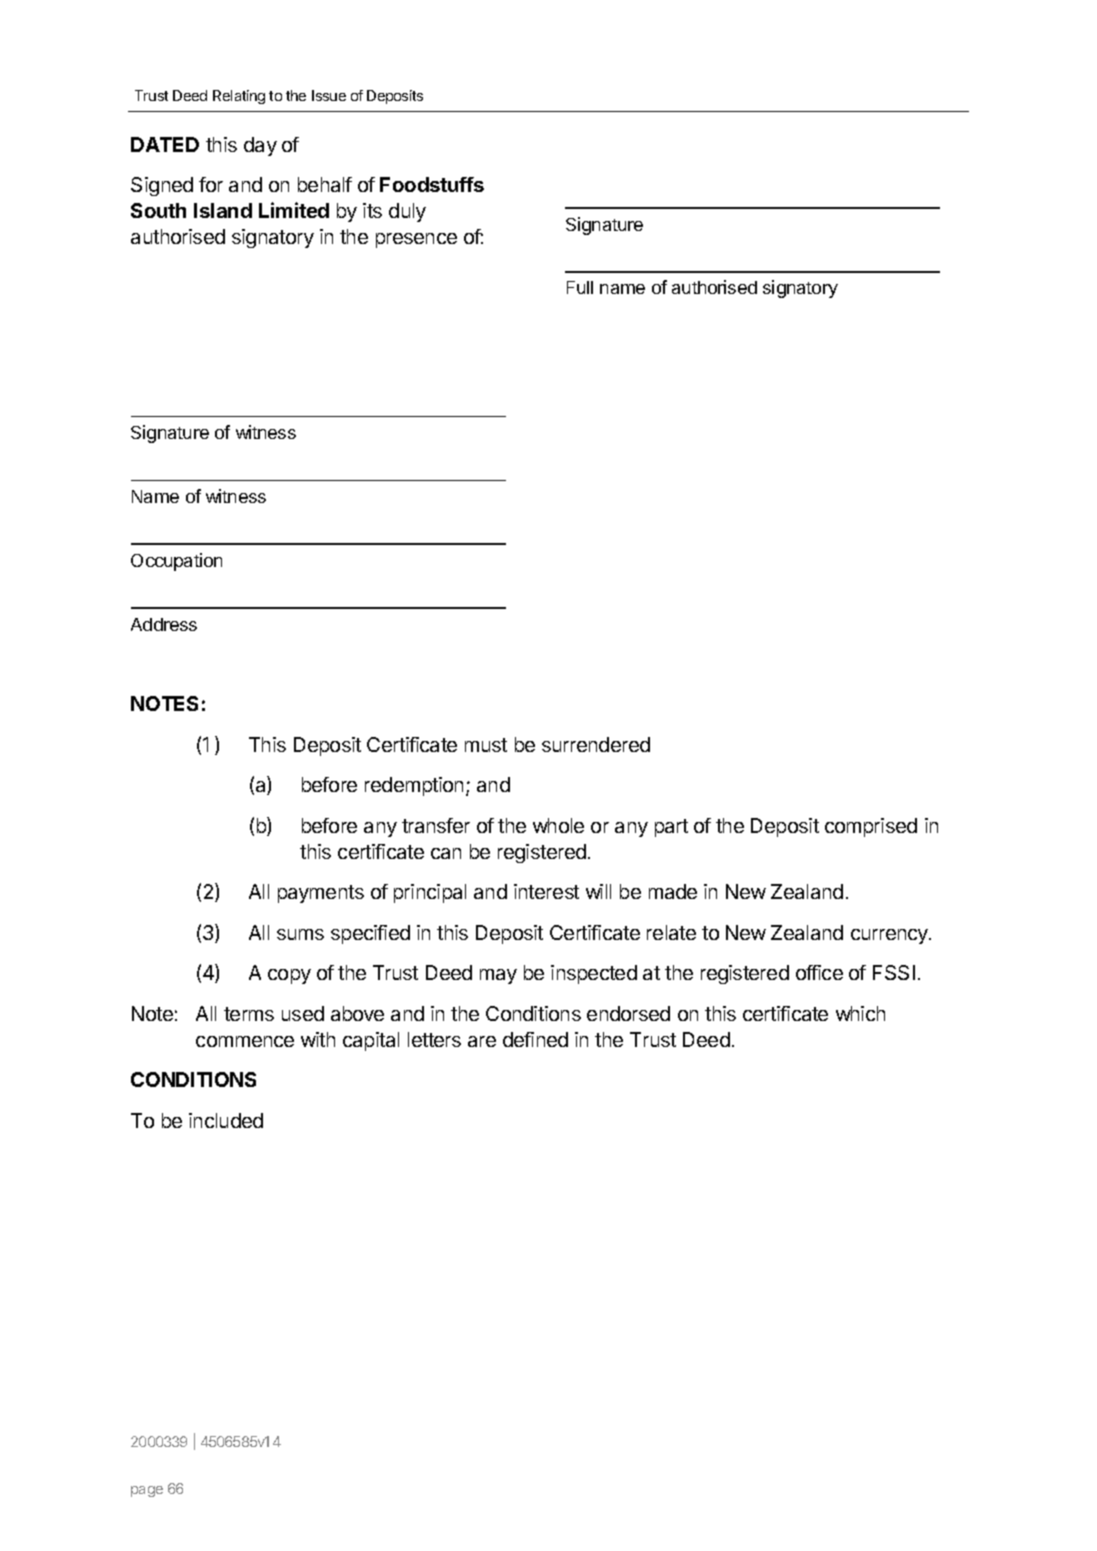 The width and height of the page is (1097, 1551). I want to click on which, so click(860, 1013).
